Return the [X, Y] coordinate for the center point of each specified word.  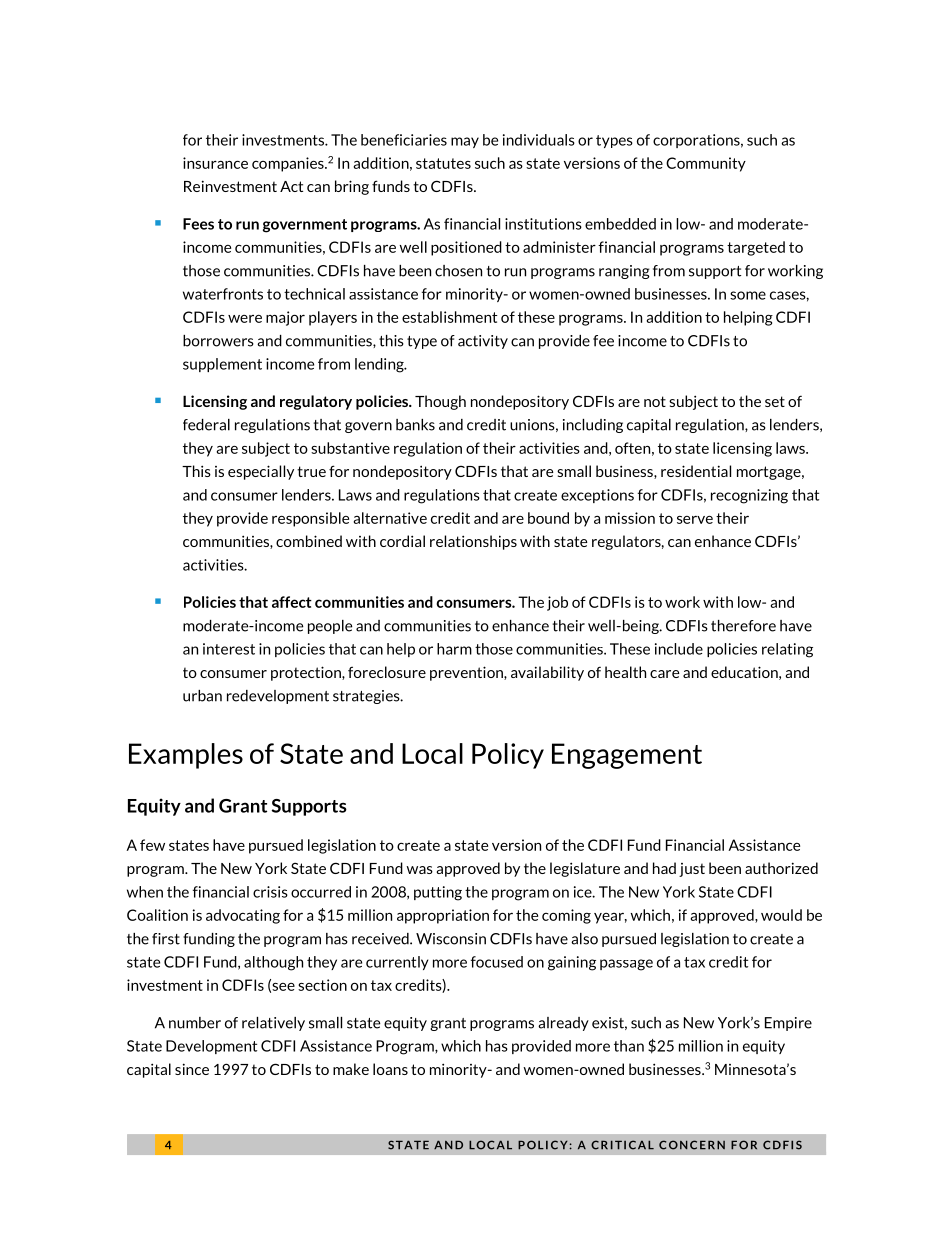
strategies [367, 697]
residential [696, 471]
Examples [186, 756]
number [195, 1023]
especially [261, 472]
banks [415, 425]
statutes [443, 163]
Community [706, 164]
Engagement [627, 756]
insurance [215, 163]
